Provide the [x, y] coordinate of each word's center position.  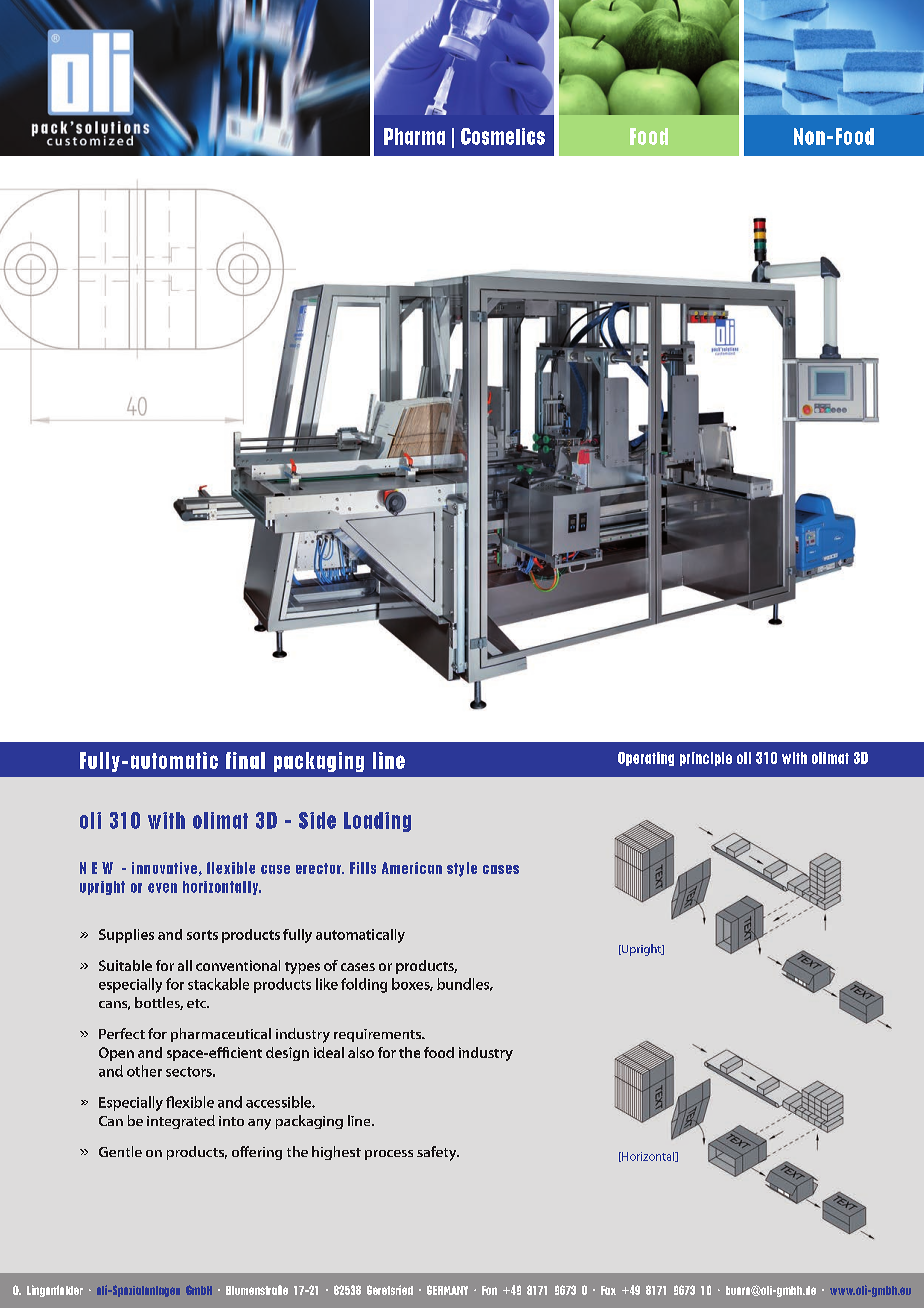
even [162, 888]
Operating [646, 759]
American [412, 868]
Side [317, 820]
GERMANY [447, 1290]
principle [706, 759]
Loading [377, 822]
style [462, 869]
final [245, 760]
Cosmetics [503, 136]
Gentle [120, 1151]
